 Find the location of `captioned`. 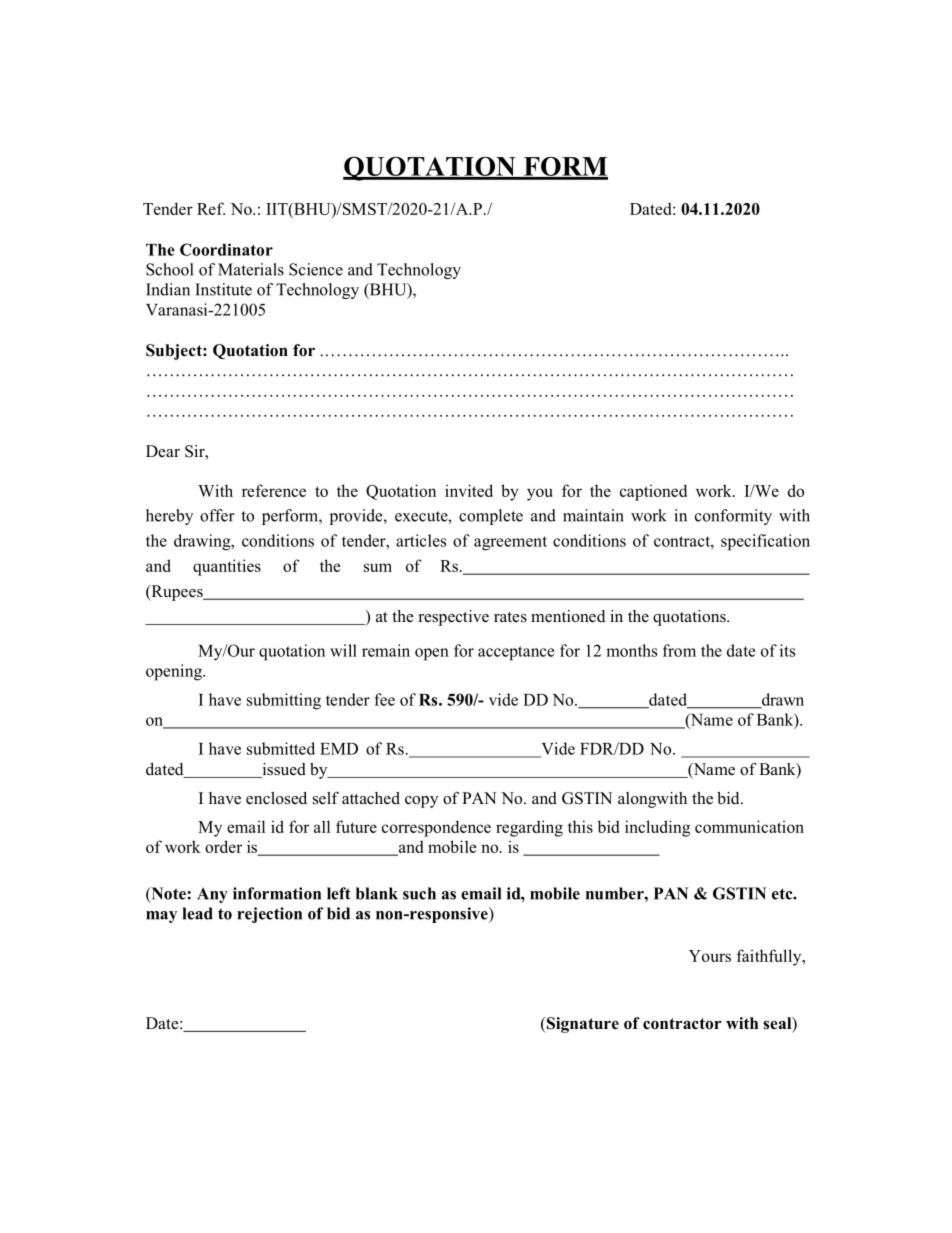

captioned is located at coordinates (653, 492).
